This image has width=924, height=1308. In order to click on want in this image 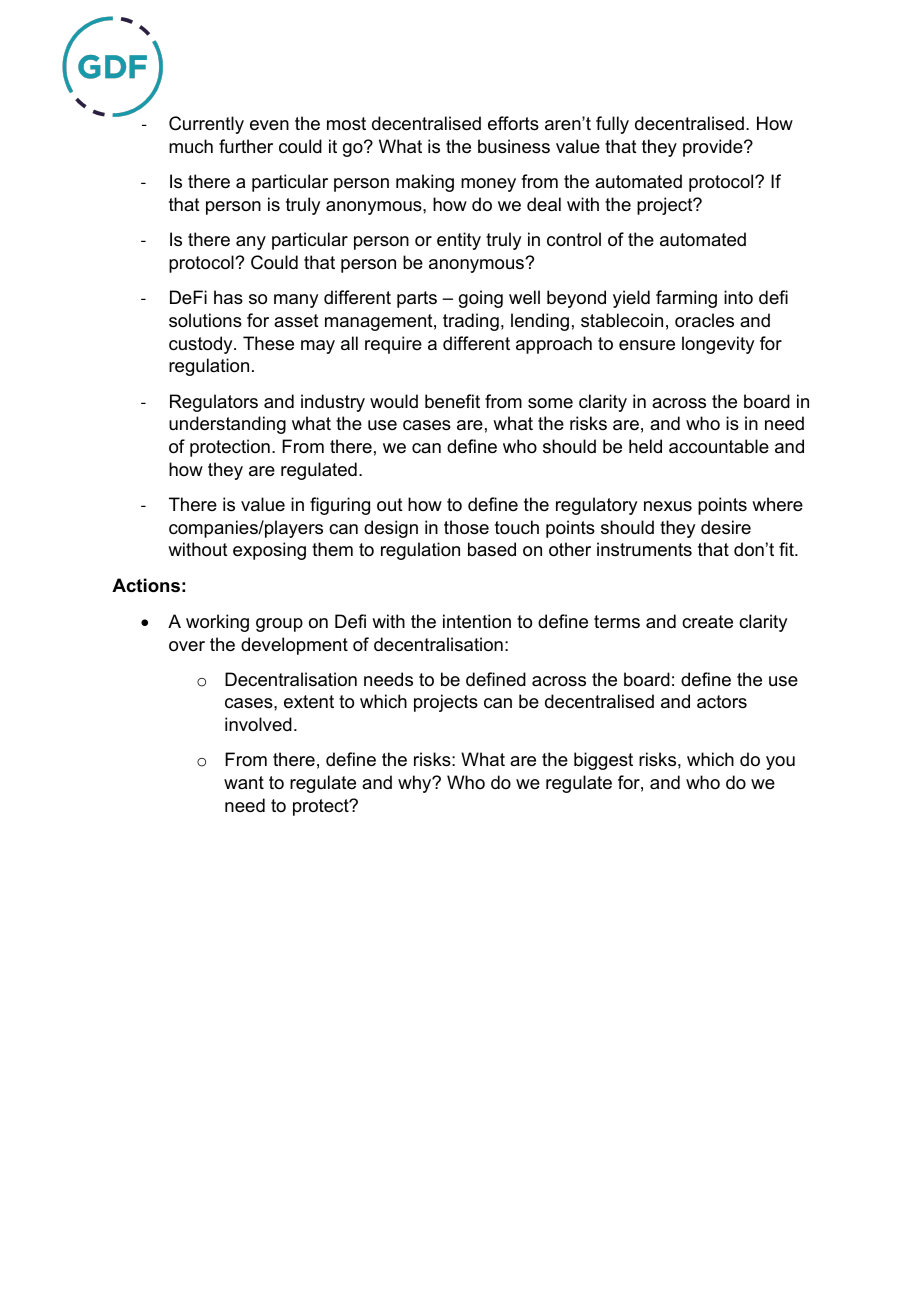, I will do `click(244, 782)`.
